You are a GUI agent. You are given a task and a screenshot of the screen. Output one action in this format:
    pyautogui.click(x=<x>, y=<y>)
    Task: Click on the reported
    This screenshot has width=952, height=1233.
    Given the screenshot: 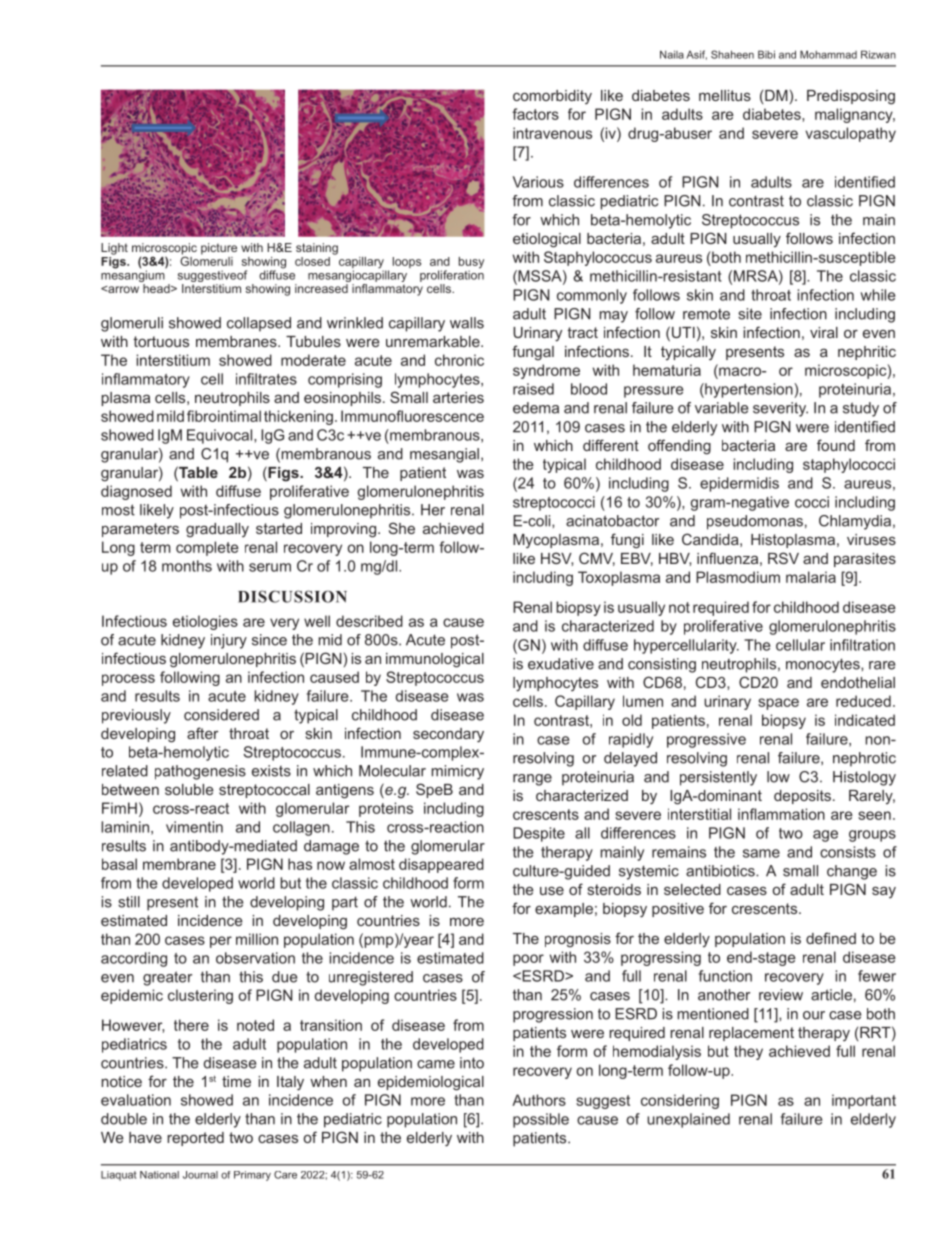 What is the action you would take?
    pyautogui.click(x=195, y=1139)
